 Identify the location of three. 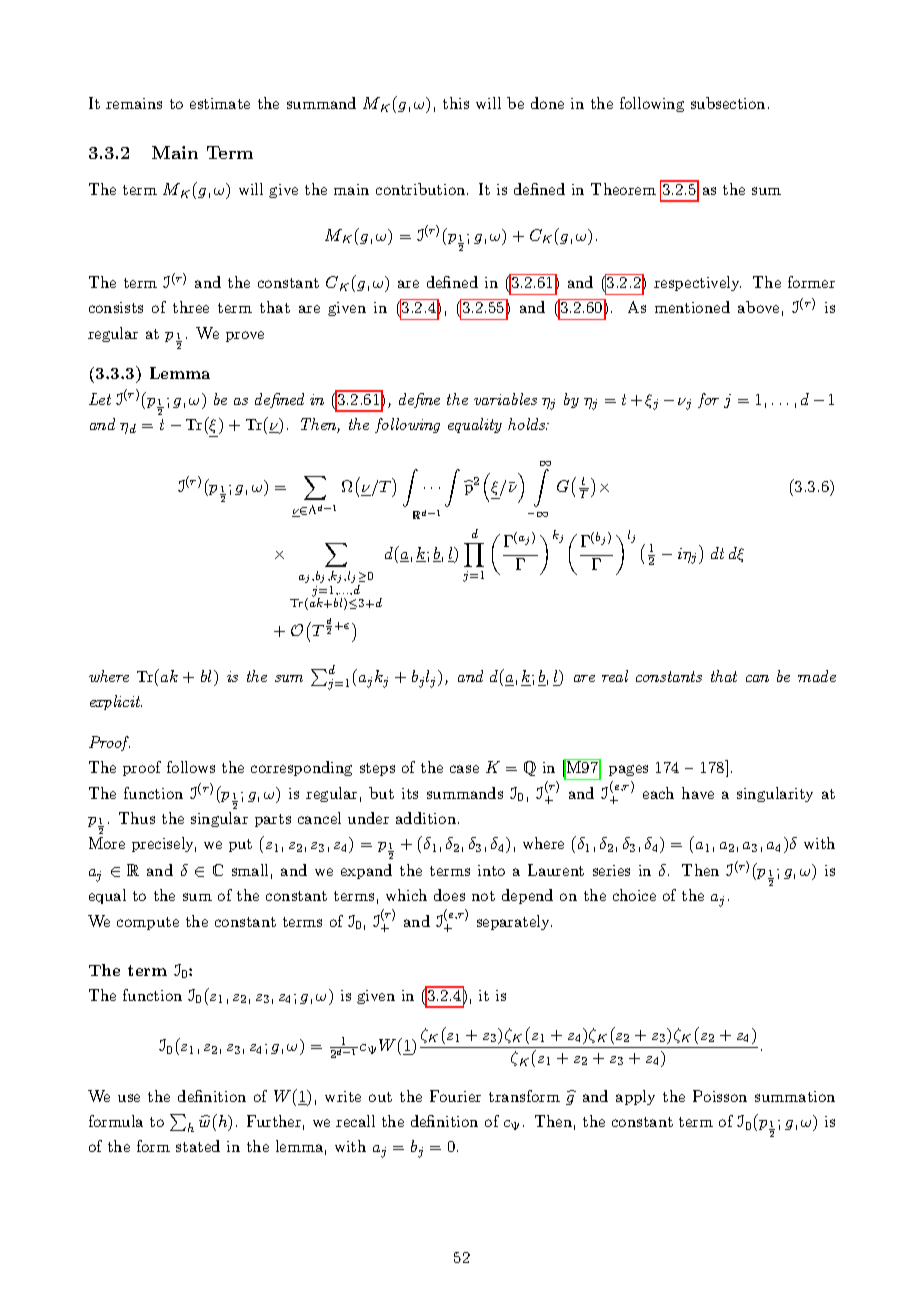
(191, 307).
